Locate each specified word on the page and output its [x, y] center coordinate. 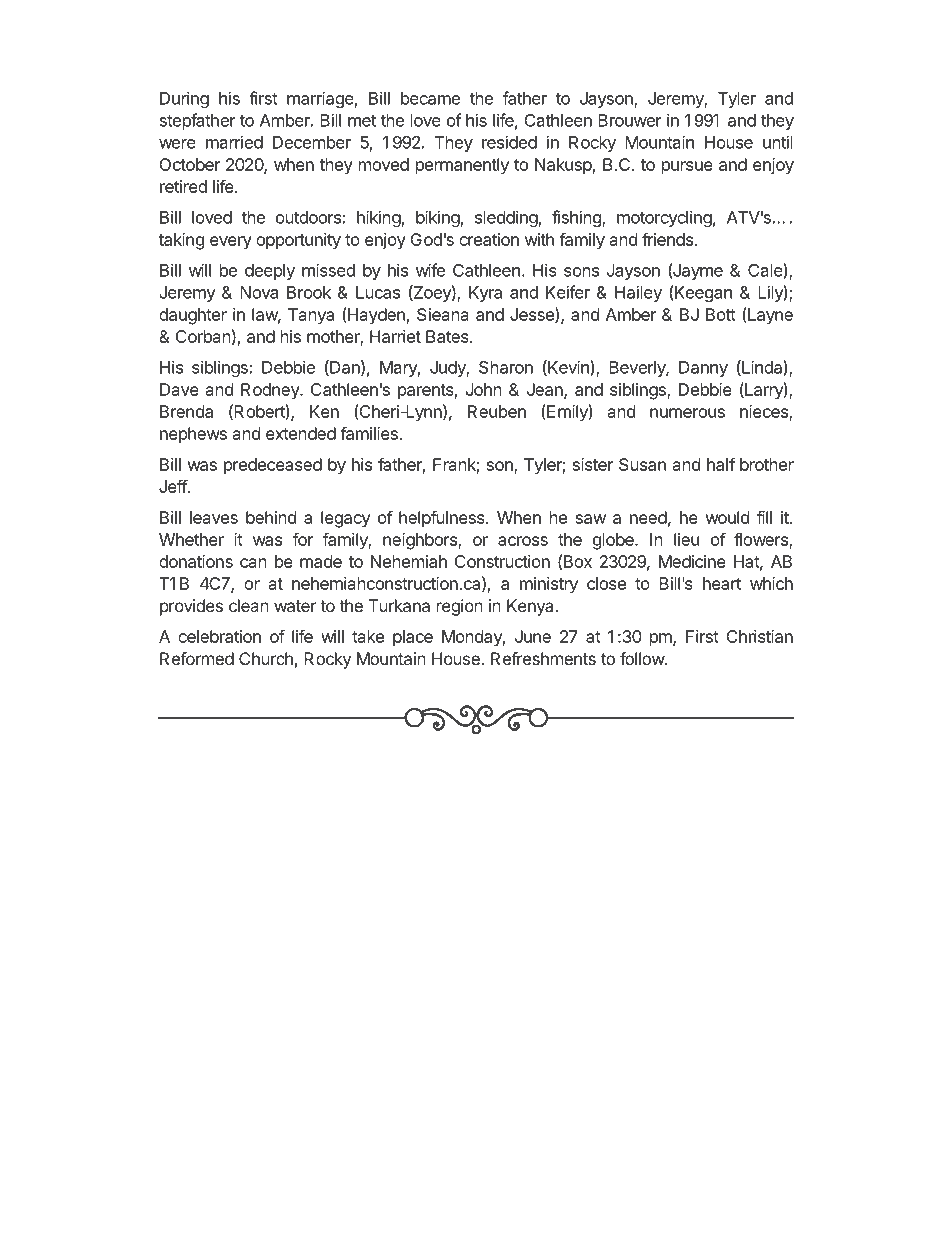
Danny [703, 369]
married [234, 142]
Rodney [271, 391]
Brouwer [630, 120]
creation [489, 239]
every [231, 243]
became [430, 98]
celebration [219, 636]
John [484, 389]
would [727, 517]
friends [667, 239]
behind [271, 517]
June [533, 636]
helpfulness [443, 519]
